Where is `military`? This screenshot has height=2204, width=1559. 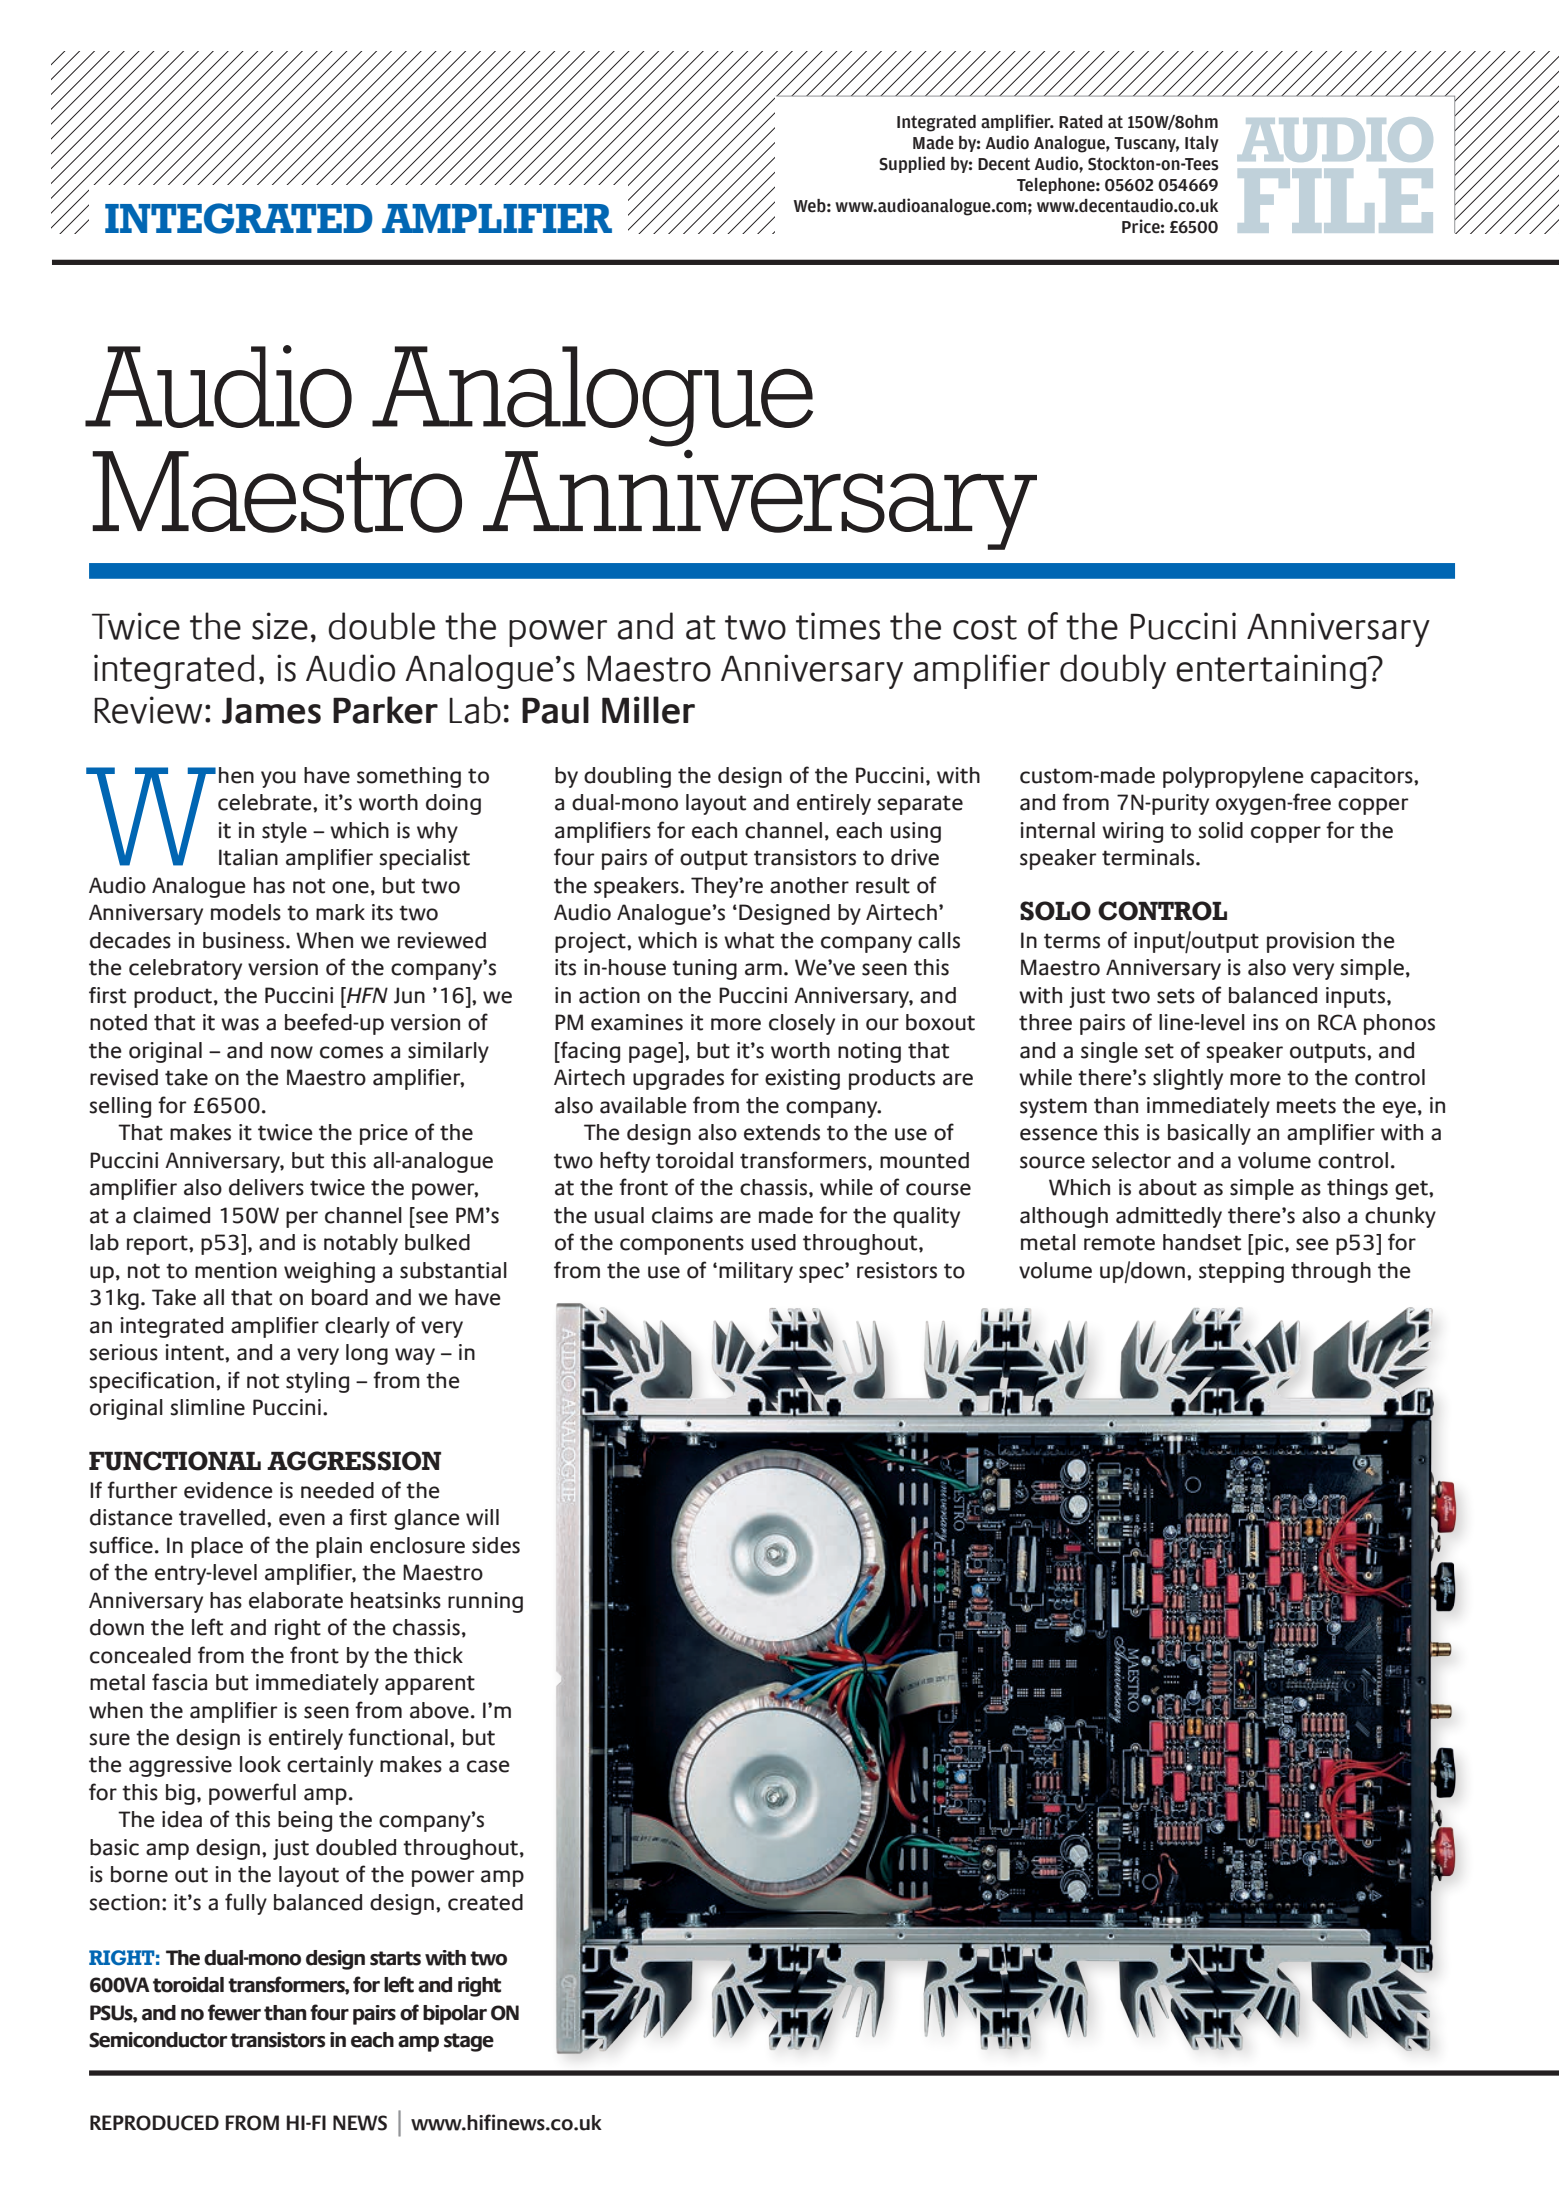 military is located at coordinates (756, 1272).
